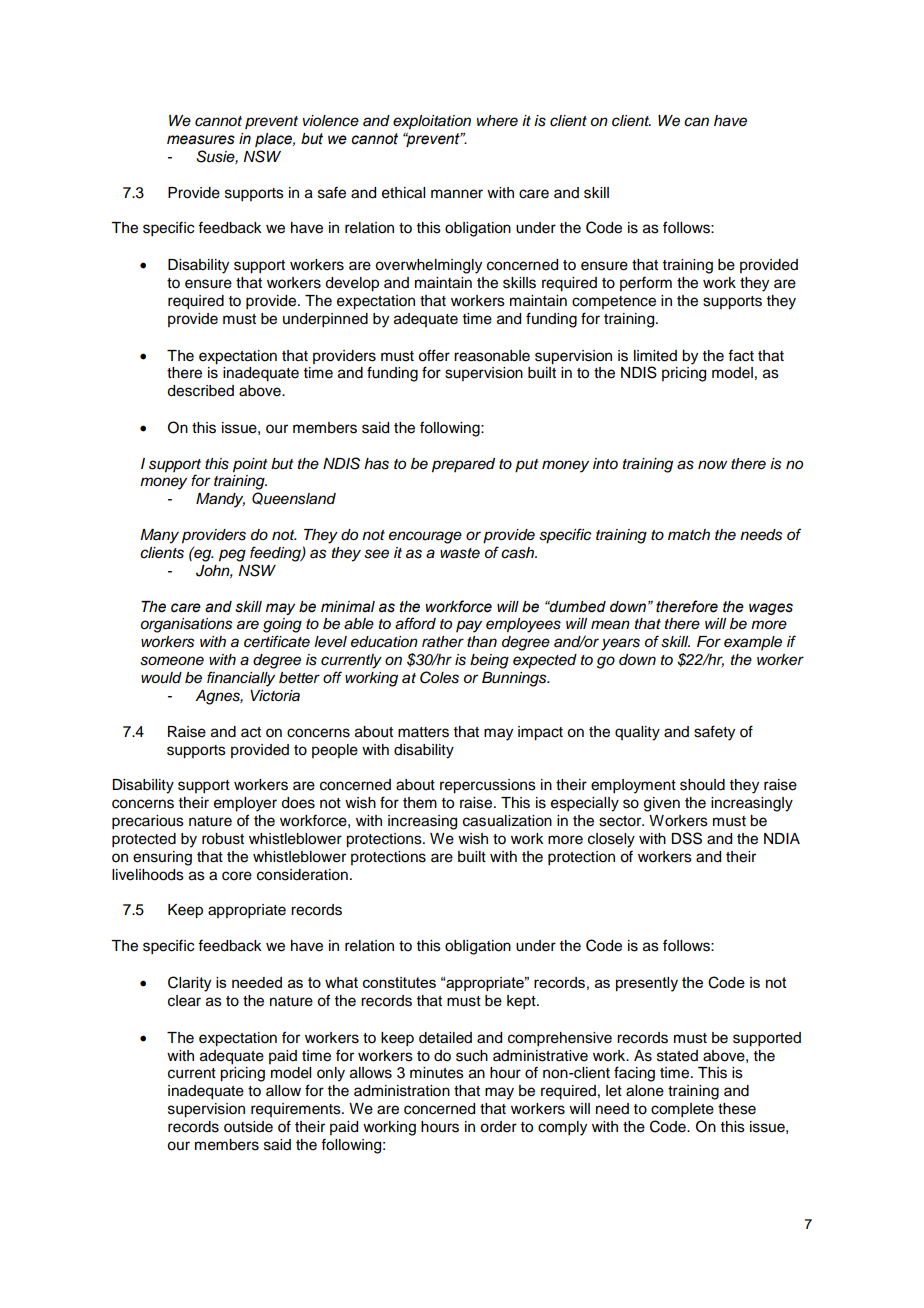 This page has height=1308, width=924. What do you see at coordinates (420, 803) in the page?
I see `them` at bounding box center [420, 803].
